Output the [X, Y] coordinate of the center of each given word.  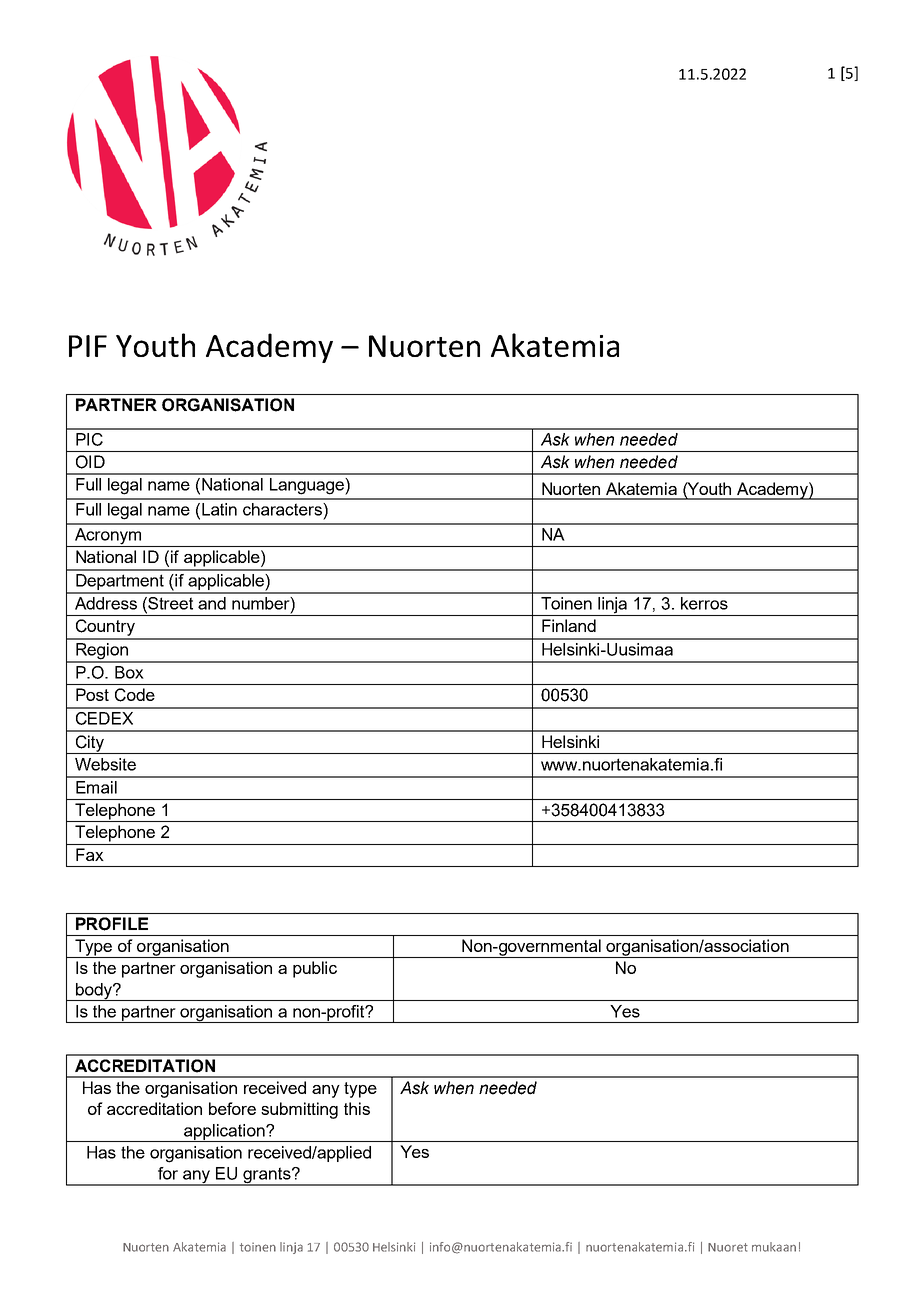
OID [90, 462]
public [315, 969]
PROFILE [112, 924]
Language [308, 486]
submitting [299, 1110]
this [357, 1108]
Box [129, 672]
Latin [219, 509]
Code [135, 695]
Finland [569, 625]
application [224, 1133]
